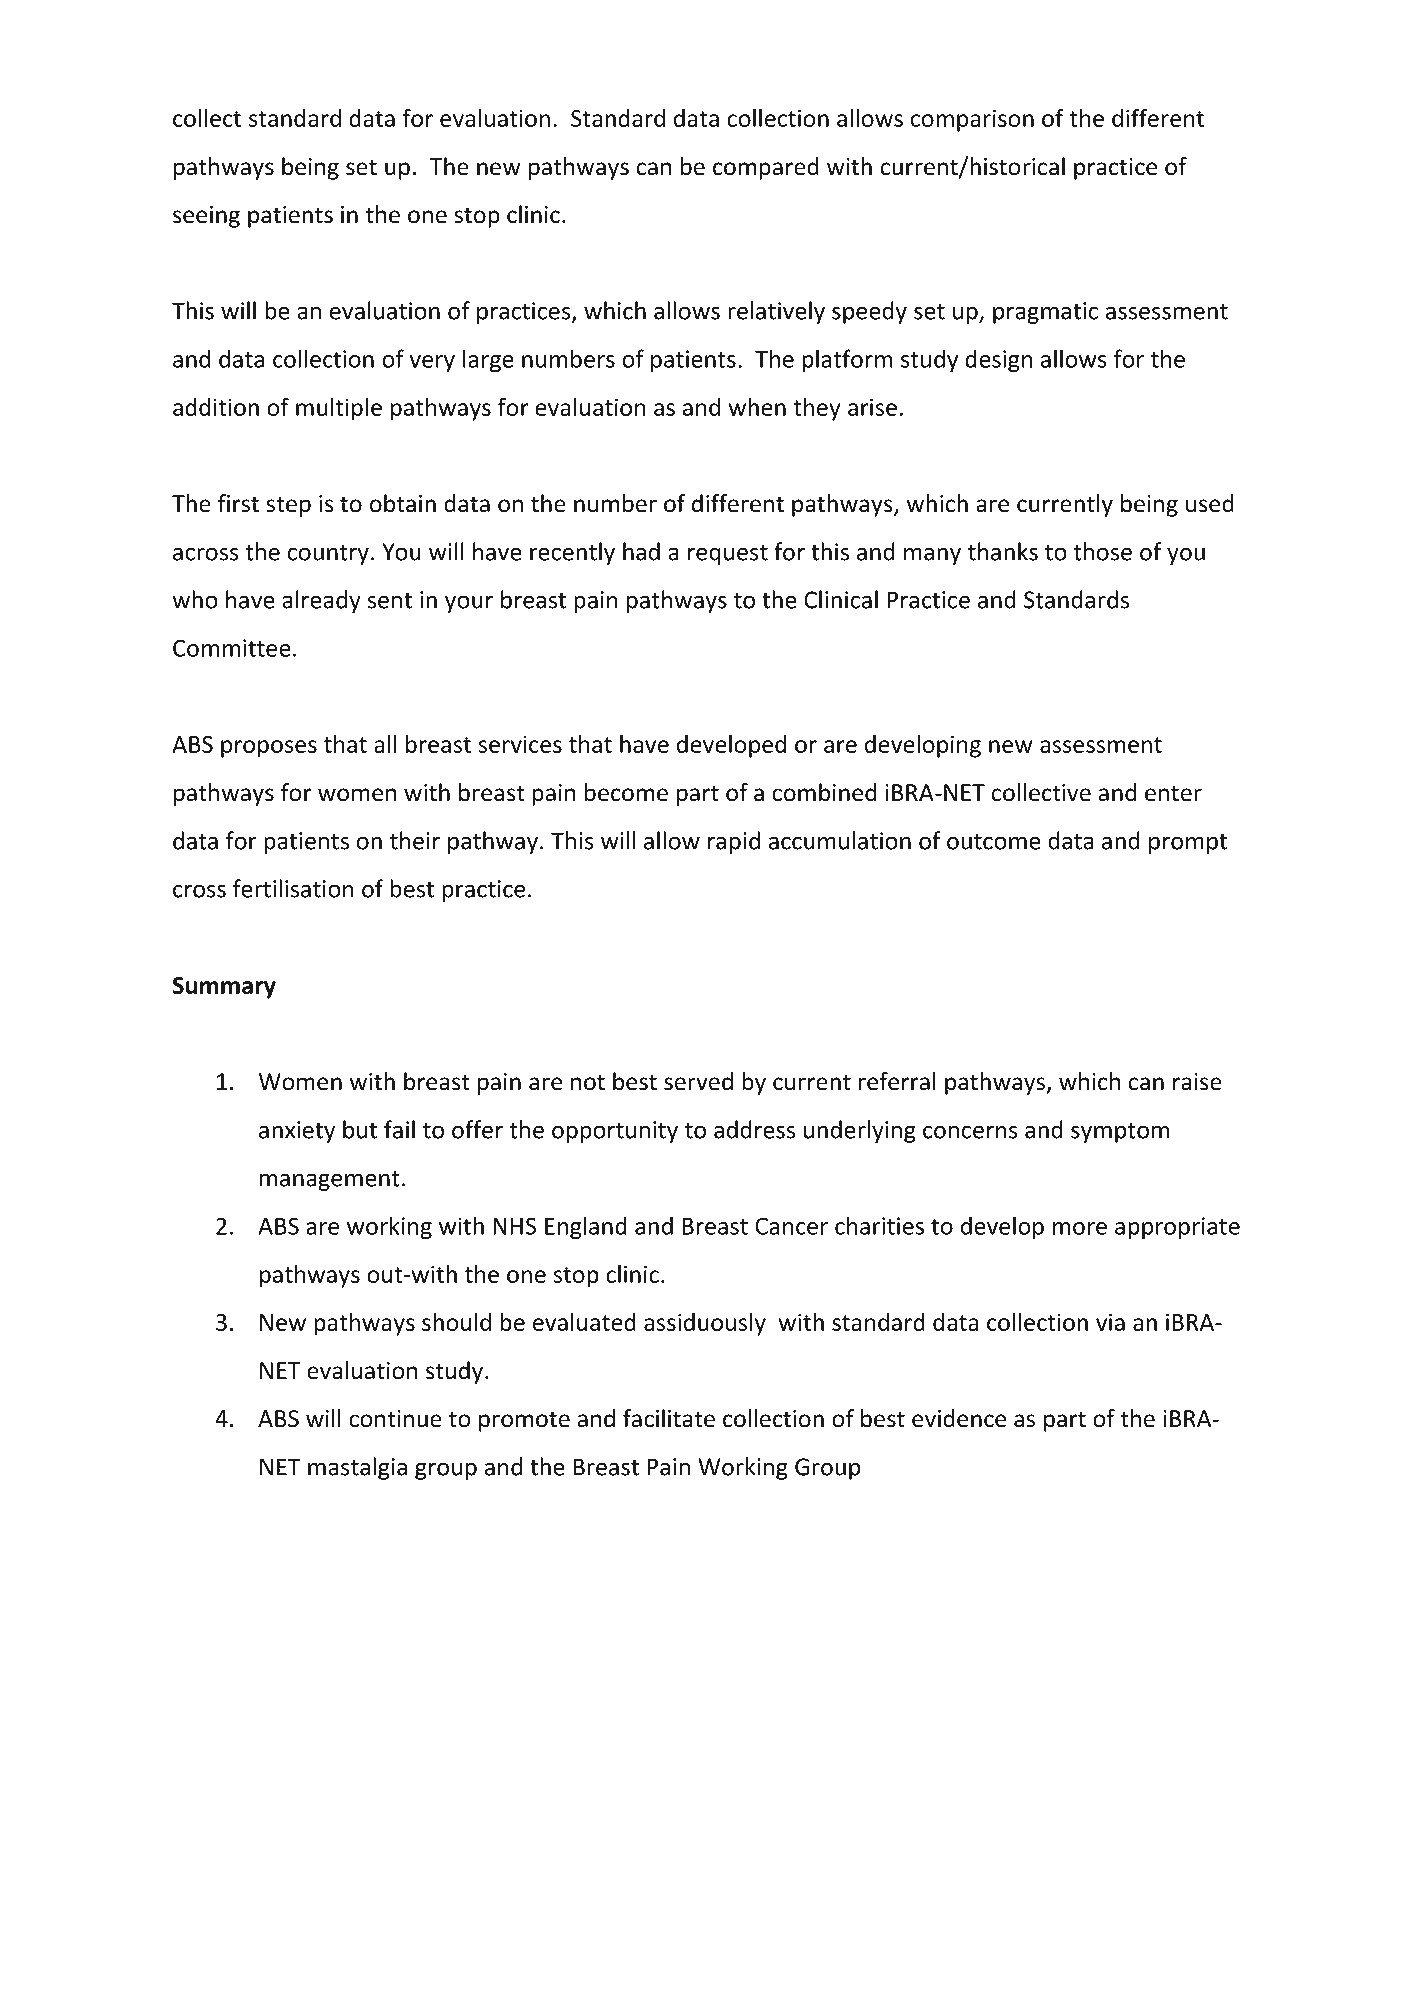  What do you see at coordinates (1173, 793) in the screenshot?
I see `enter` at bounding box center [1173, 793].
